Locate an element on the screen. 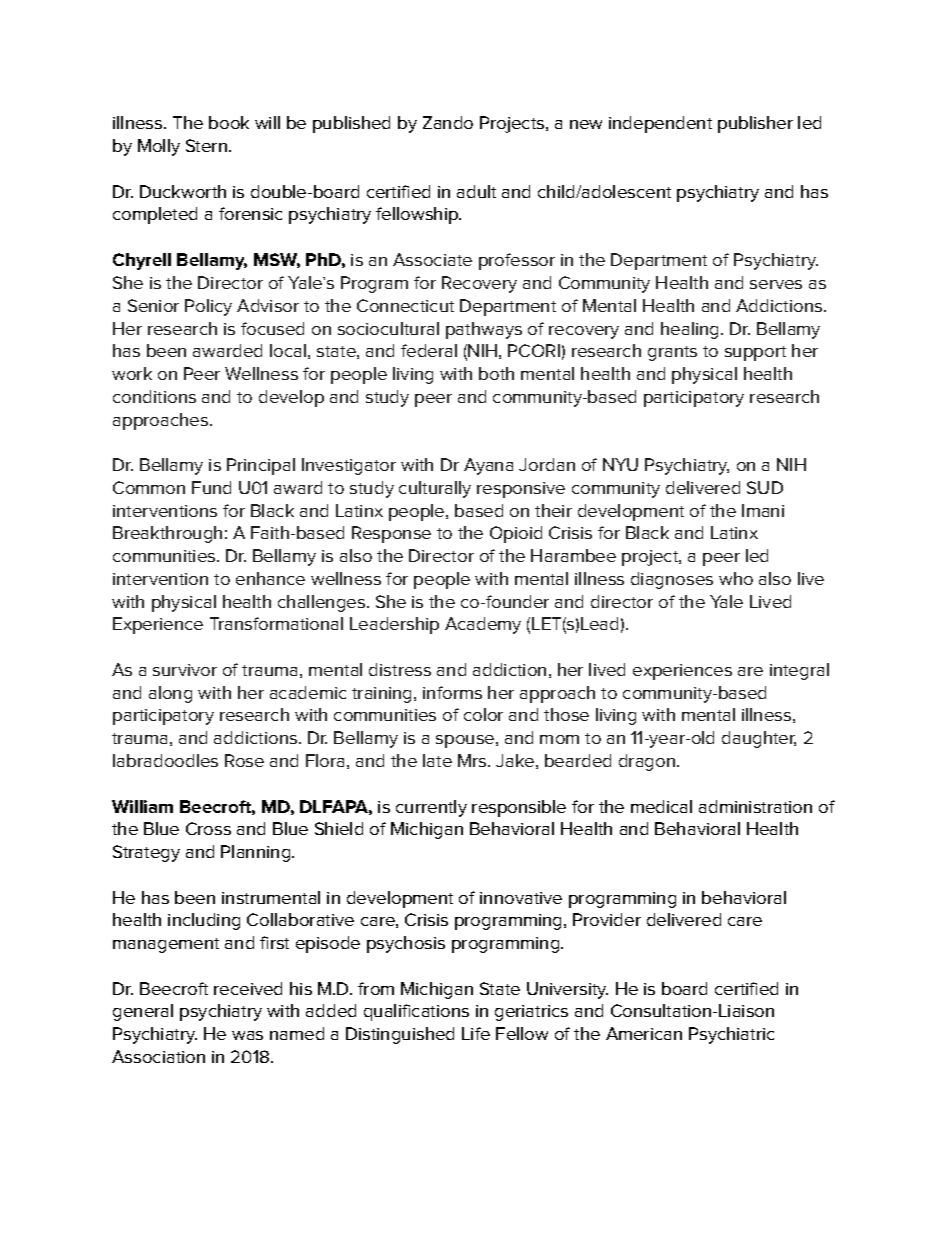 This screenshot has height=1233, width=952. publisher is located at coordinates (755, 124).
